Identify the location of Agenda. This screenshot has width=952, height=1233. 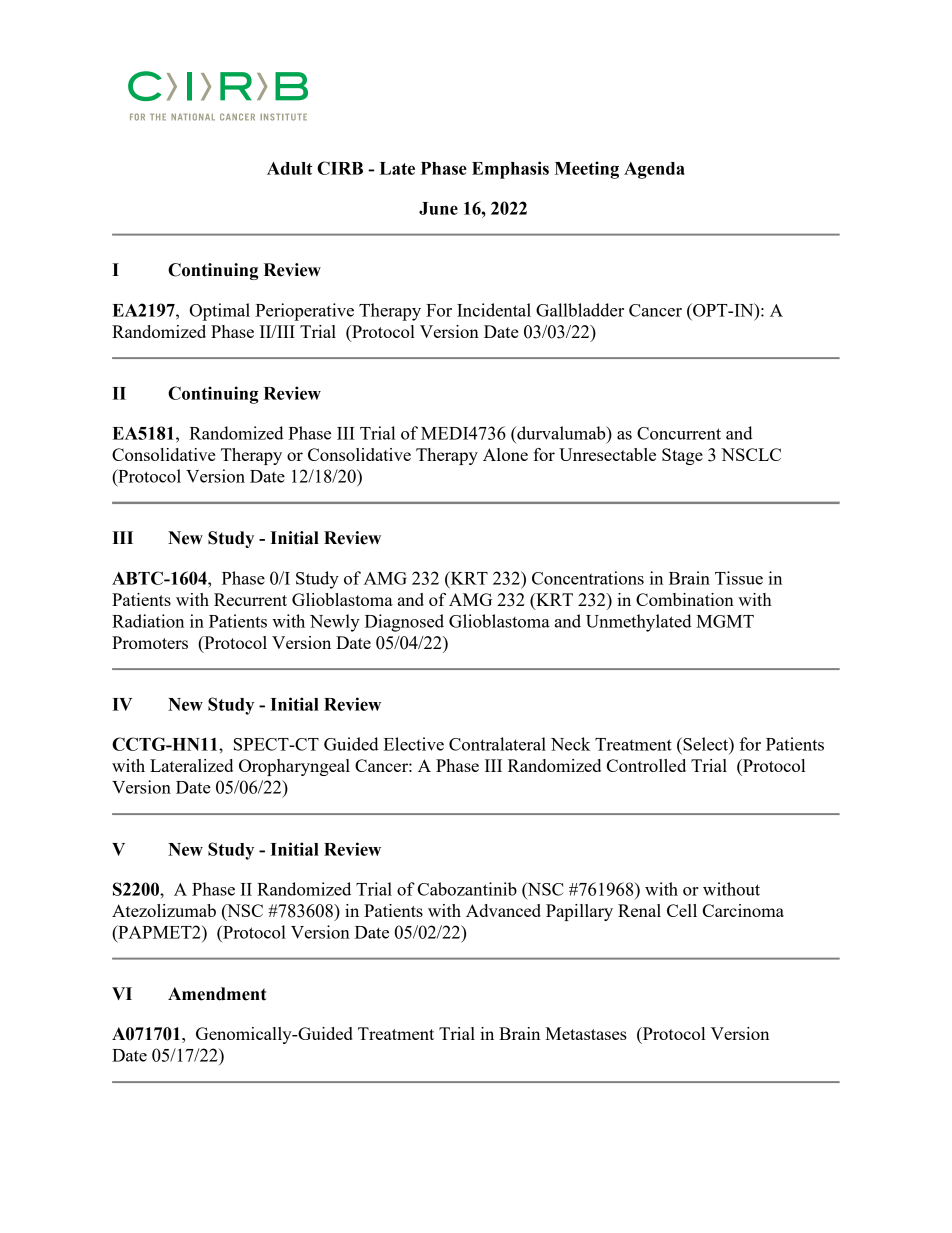
(654, 170).
